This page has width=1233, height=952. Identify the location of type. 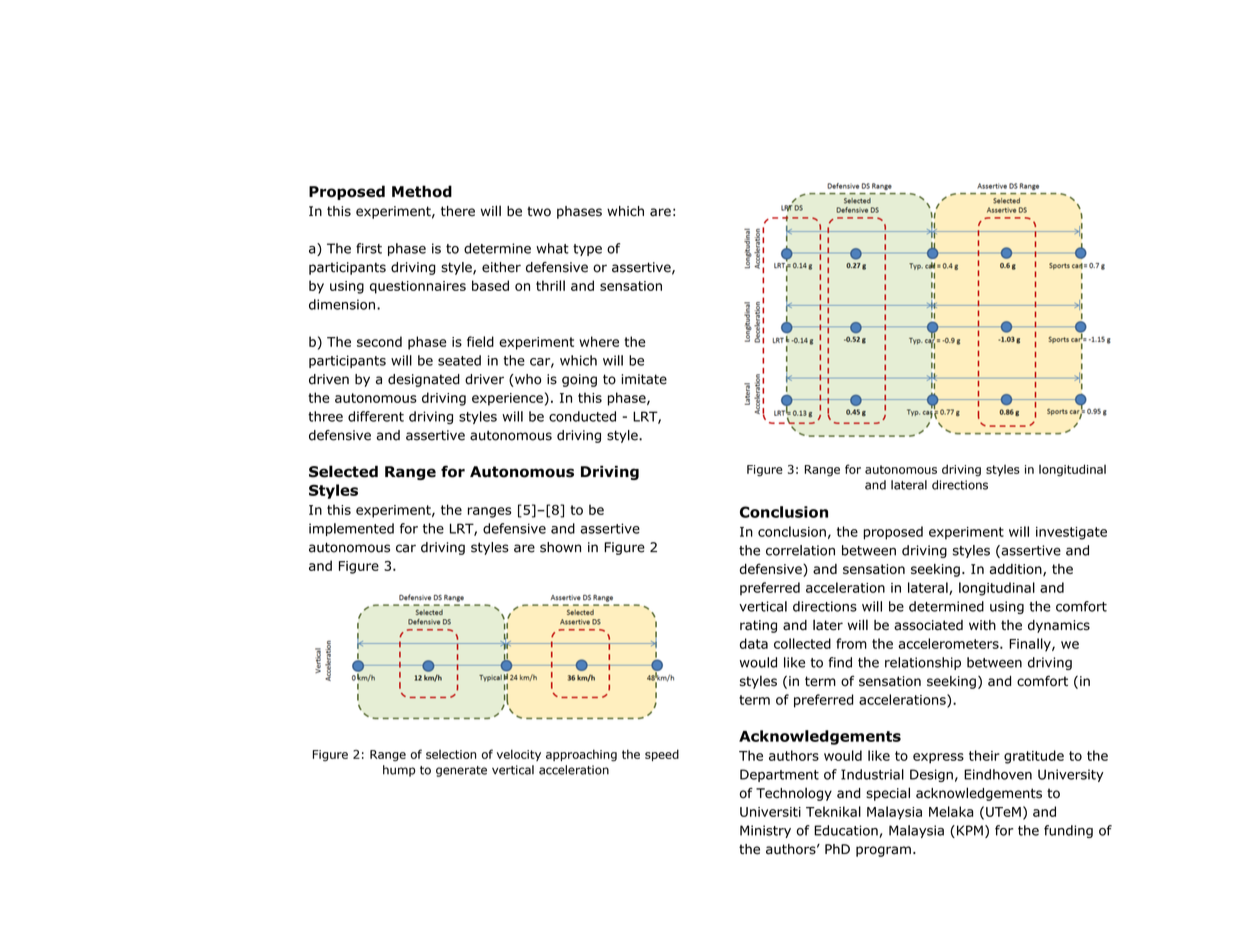
(587, 250).
